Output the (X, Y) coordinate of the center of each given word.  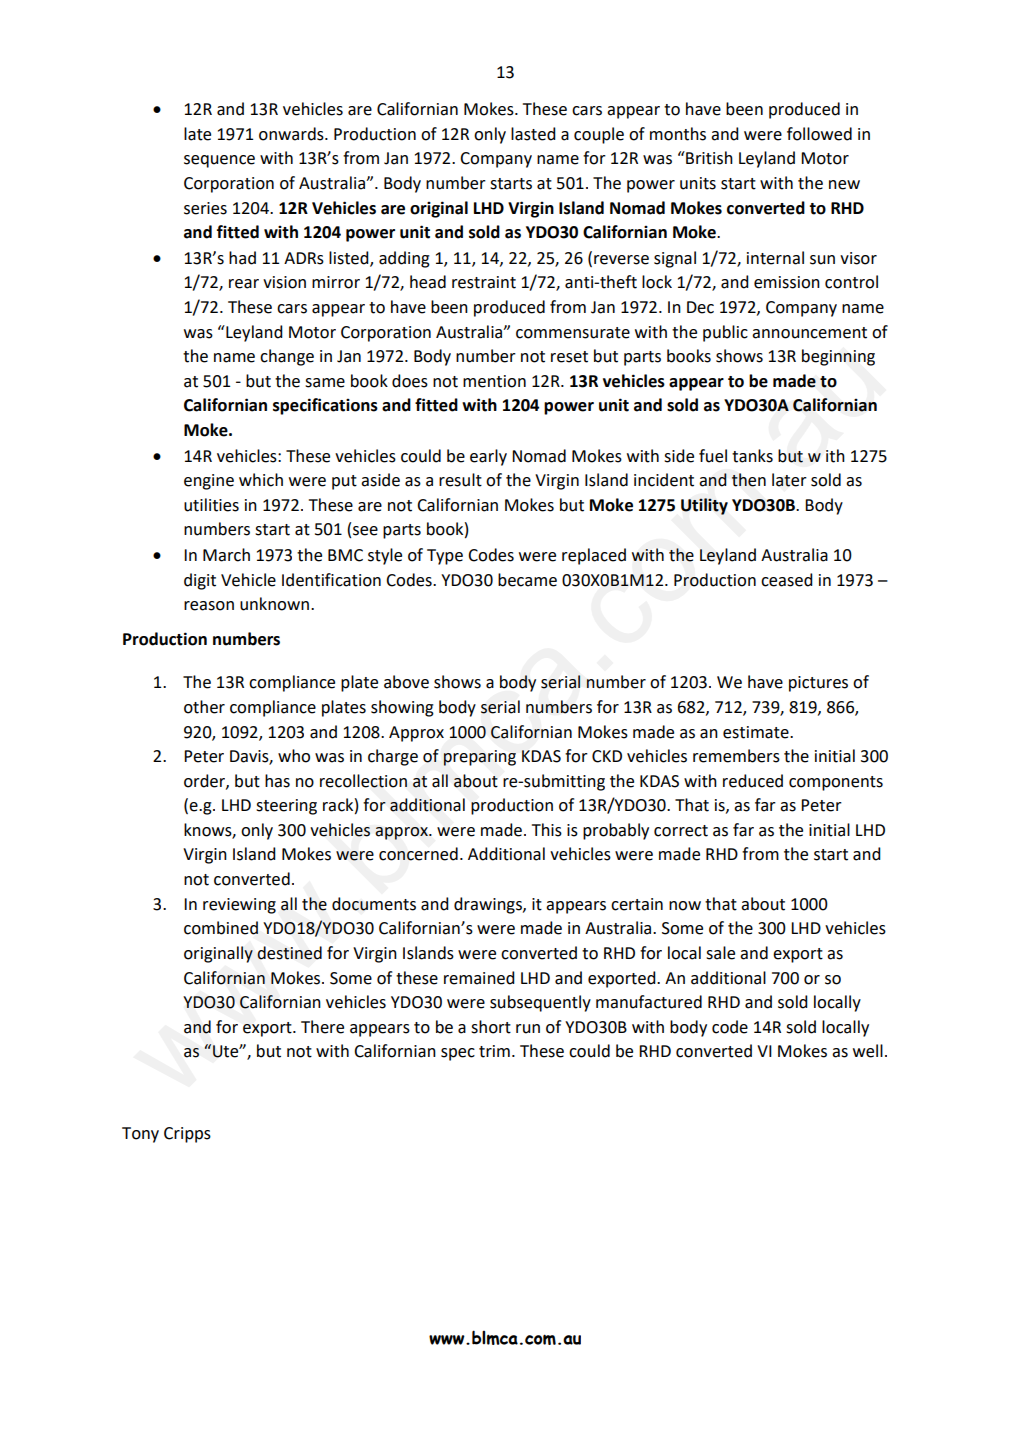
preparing (480, 758)
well (868, 1051)
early (488, 457)
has (277, 781)
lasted (533, 134)
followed (819, 134)
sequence (219, 161)
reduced (753, 781)
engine (209, 482)
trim (494, 1051)
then (749, 480)
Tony (140, 1135)
